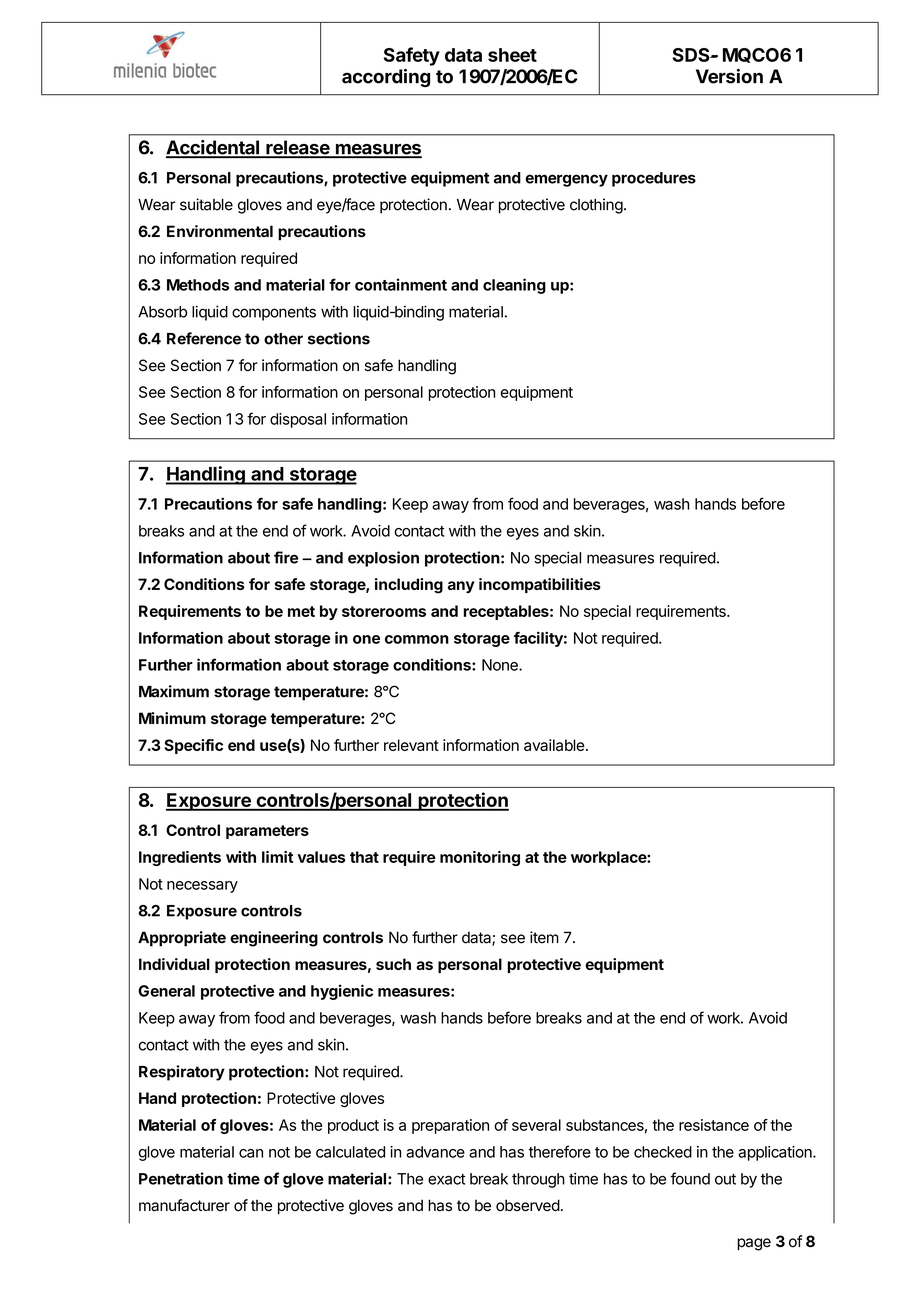 The image size is (924, 1308). Describe the element at coordinates (540, 585) in the document. I see `incompatibilities` at that location.
